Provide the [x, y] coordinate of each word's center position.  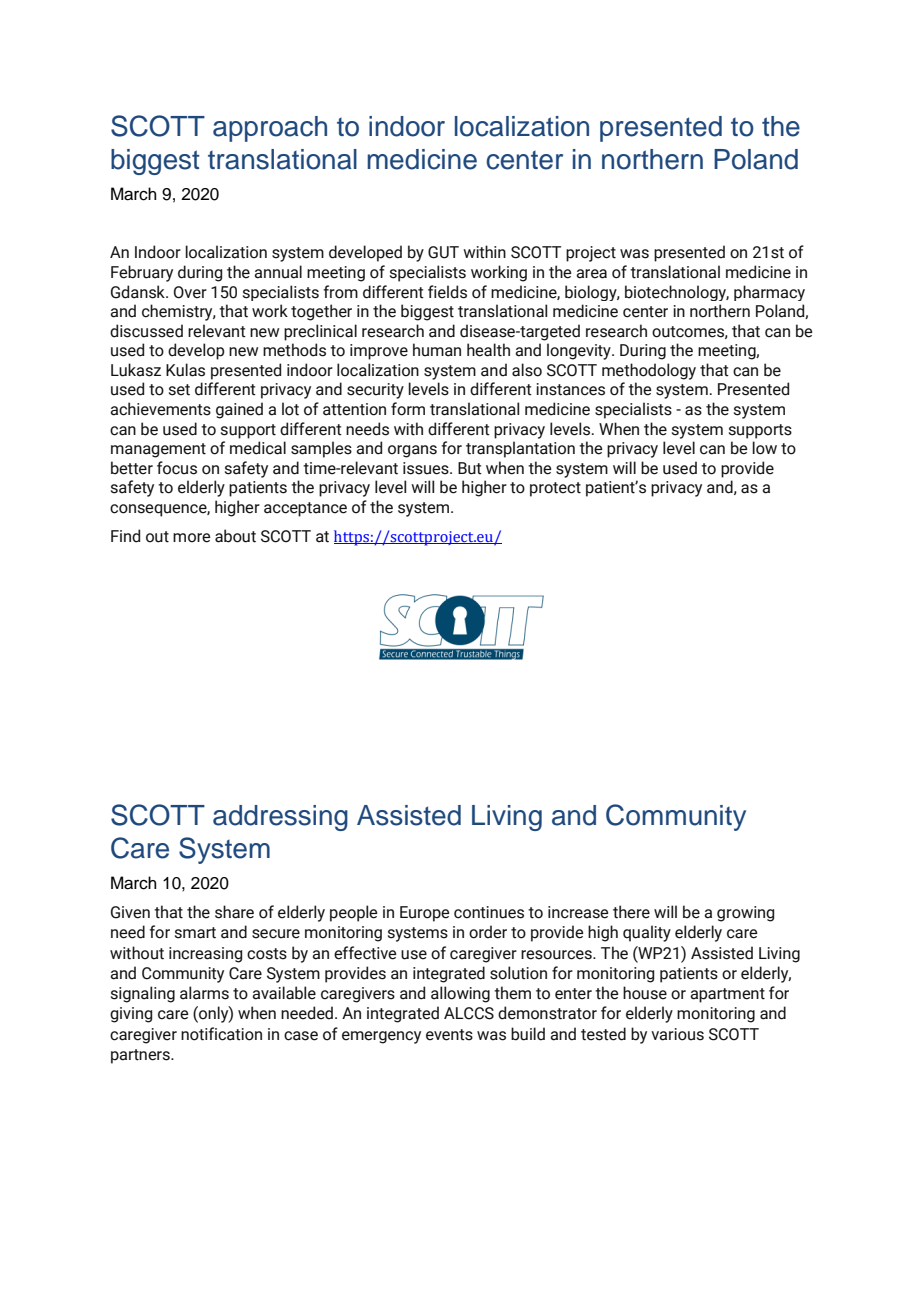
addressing [280, 818]
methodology [649, 371]
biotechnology [677, 293]
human [437, 350]
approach [270, 129]
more [192, 538]
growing [745, 914]
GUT [443, 252]
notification [221, 1034]
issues [427, 468]
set [179, 390]
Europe [425, 914]
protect [555, 489]
